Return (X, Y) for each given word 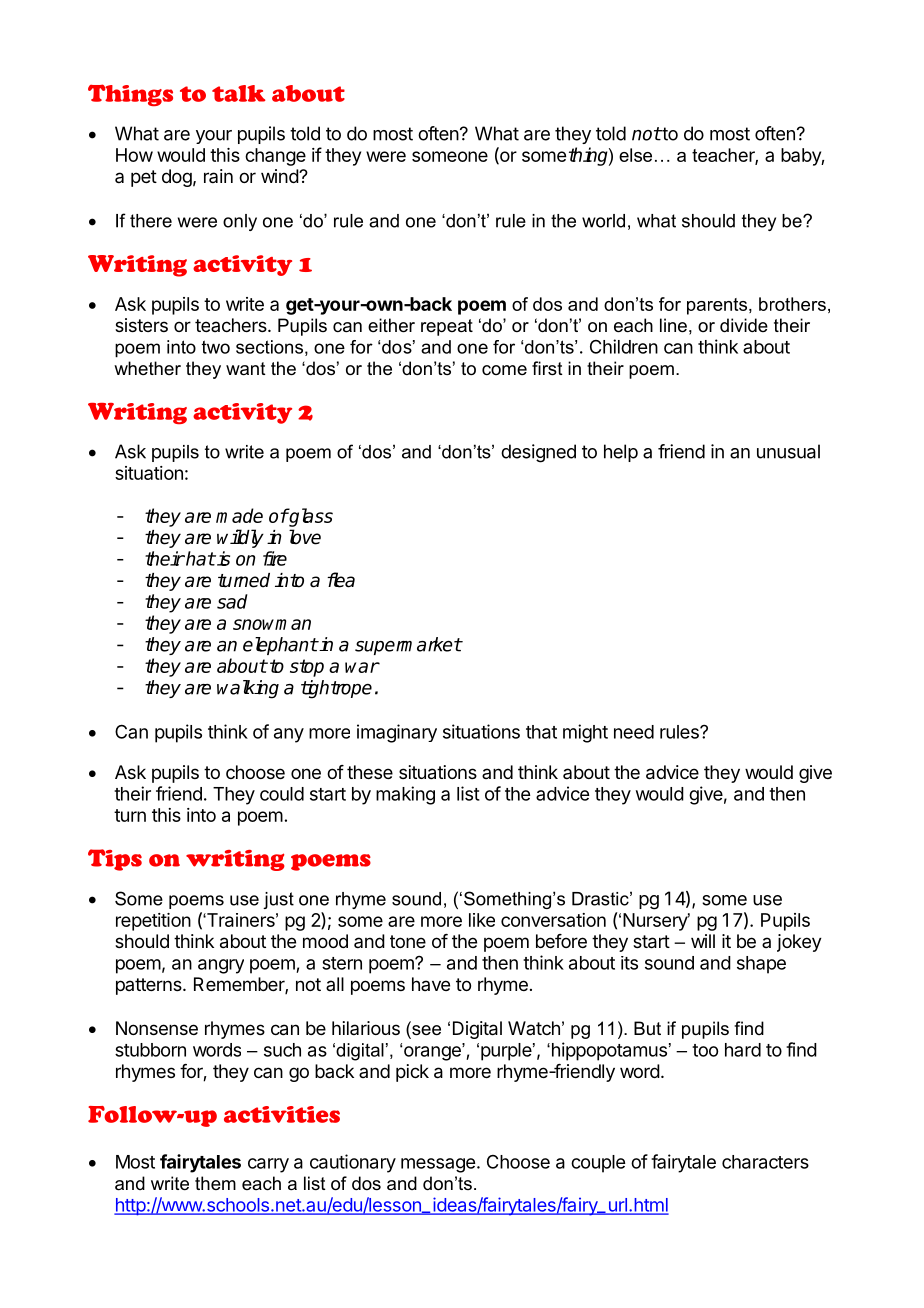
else (635, 155)
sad (232, 601)
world (603, 221)
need (634, 732)
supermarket (408, 646)
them (215, 1183)
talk (238, 93)
